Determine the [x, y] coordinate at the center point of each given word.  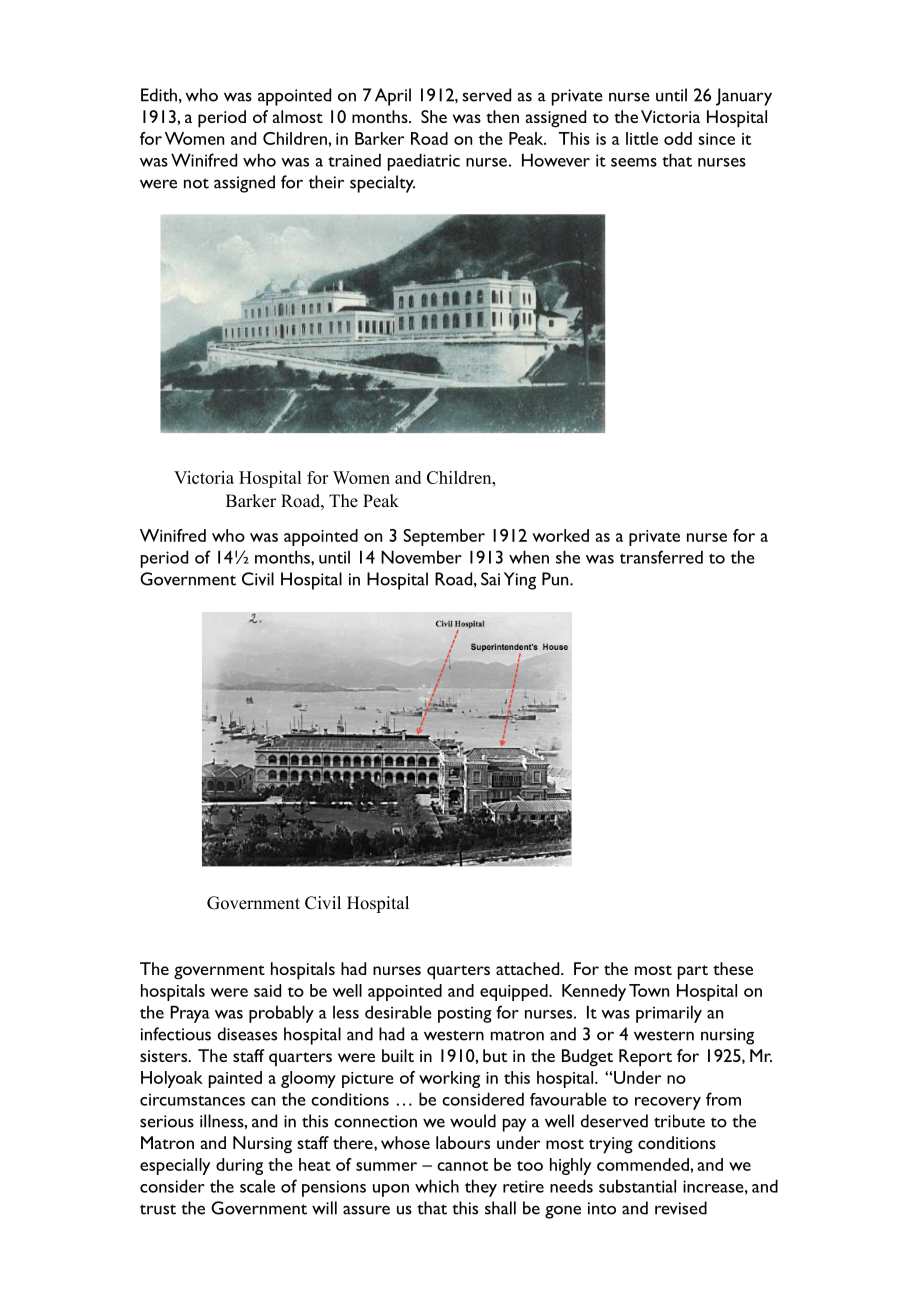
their [326, 182]
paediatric [424, 162]
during [239, 1166]
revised [681, 1208]
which [437, 1186]
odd [678, 138]
